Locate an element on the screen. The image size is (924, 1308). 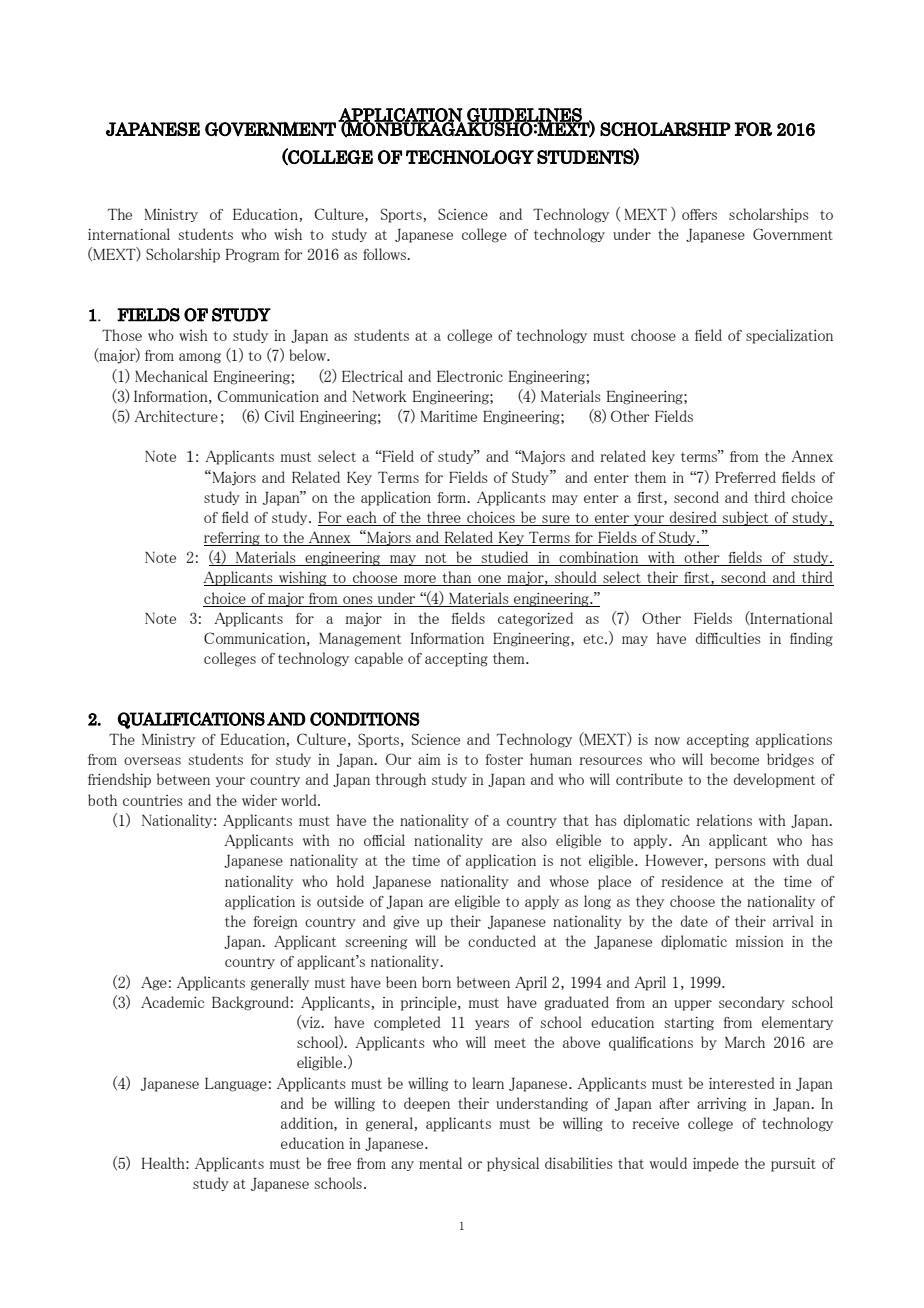
countries is located at coordinates (153, 800).
